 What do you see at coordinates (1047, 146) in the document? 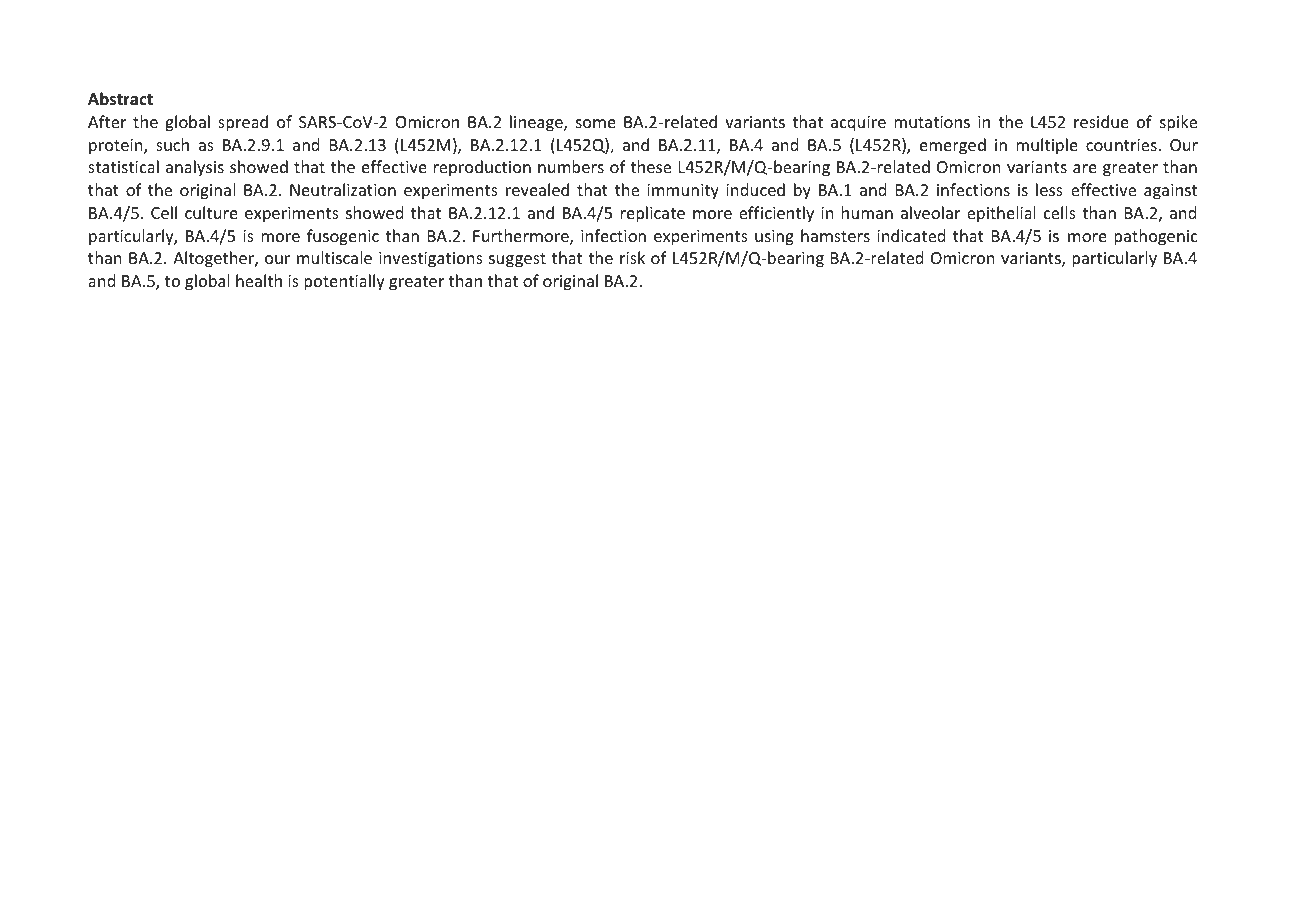
I see `multiple` at bounding box center [1047, 146].
